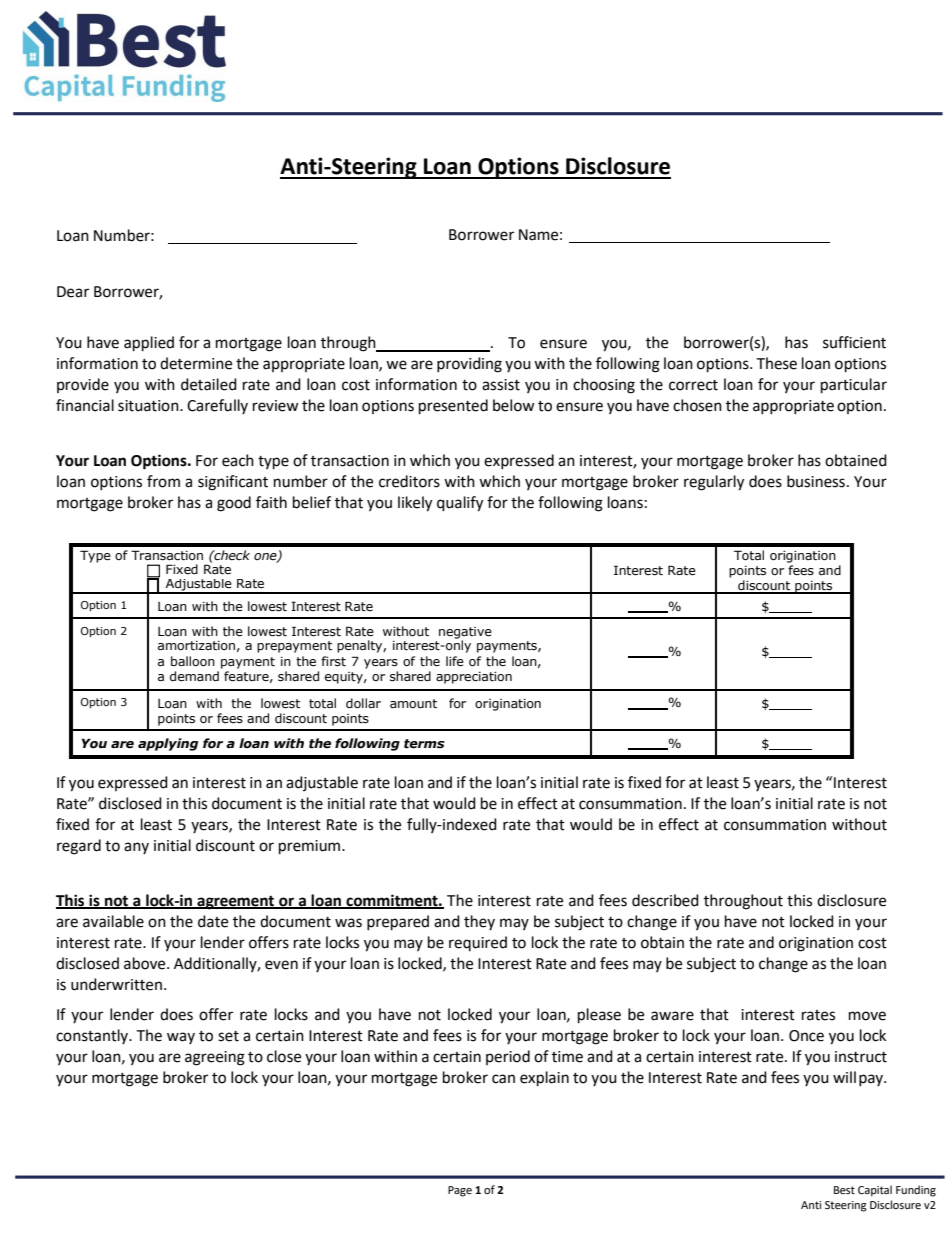 The image size is (952, 1233). I want to click on applying, so click(168, 744).
